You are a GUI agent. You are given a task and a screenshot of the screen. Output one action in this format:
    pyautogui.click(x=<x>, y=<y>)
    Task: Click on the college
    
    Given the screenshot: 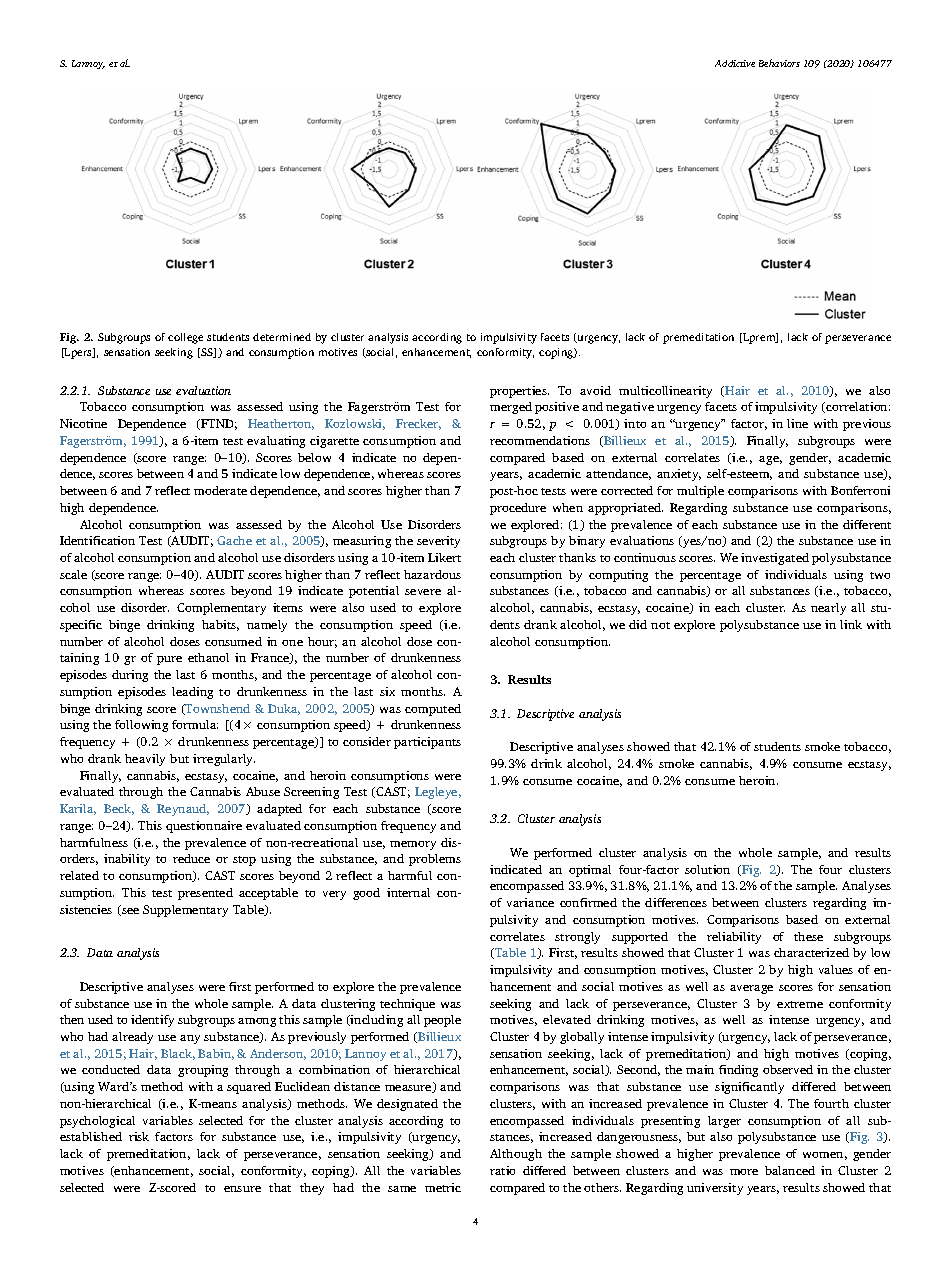 What is the action you would take?
    pyautogui.click(x=185, y=338)
